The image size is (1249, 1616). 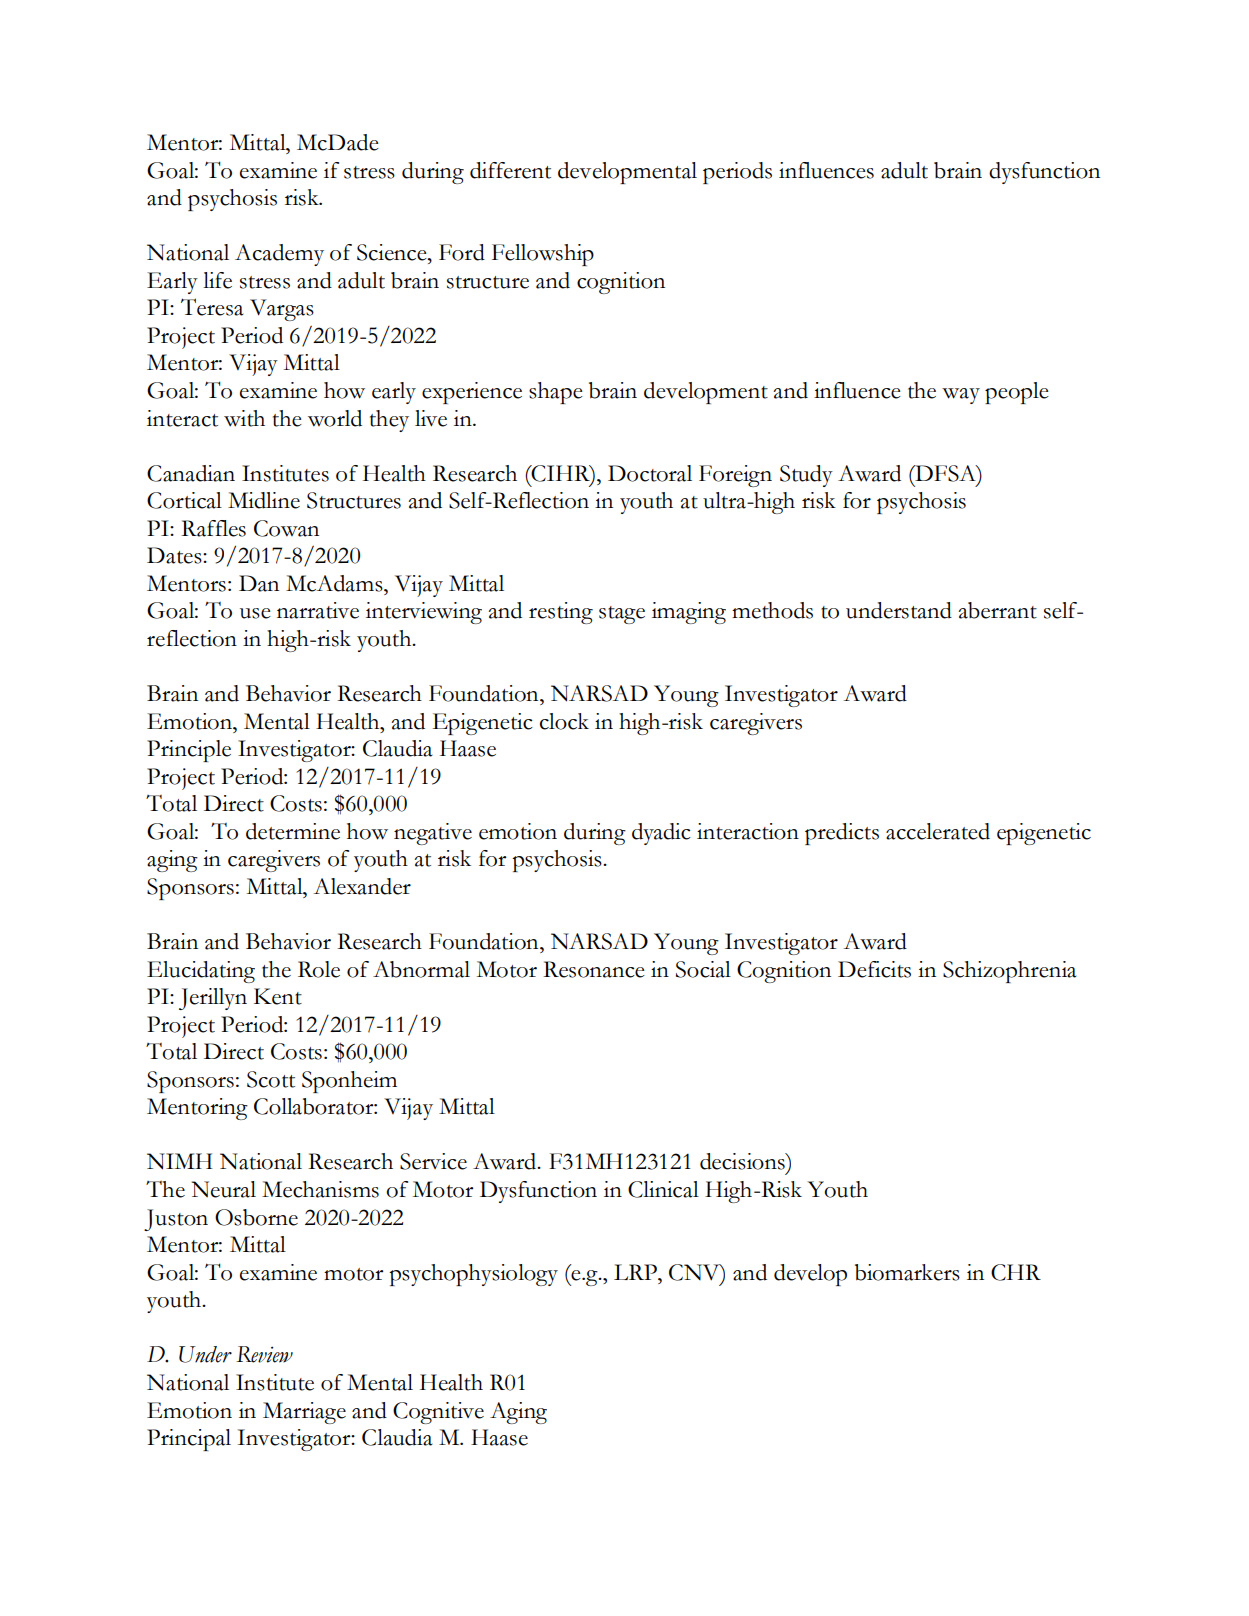 I want to click on Cognitive, so click(x=438, y=1413).
